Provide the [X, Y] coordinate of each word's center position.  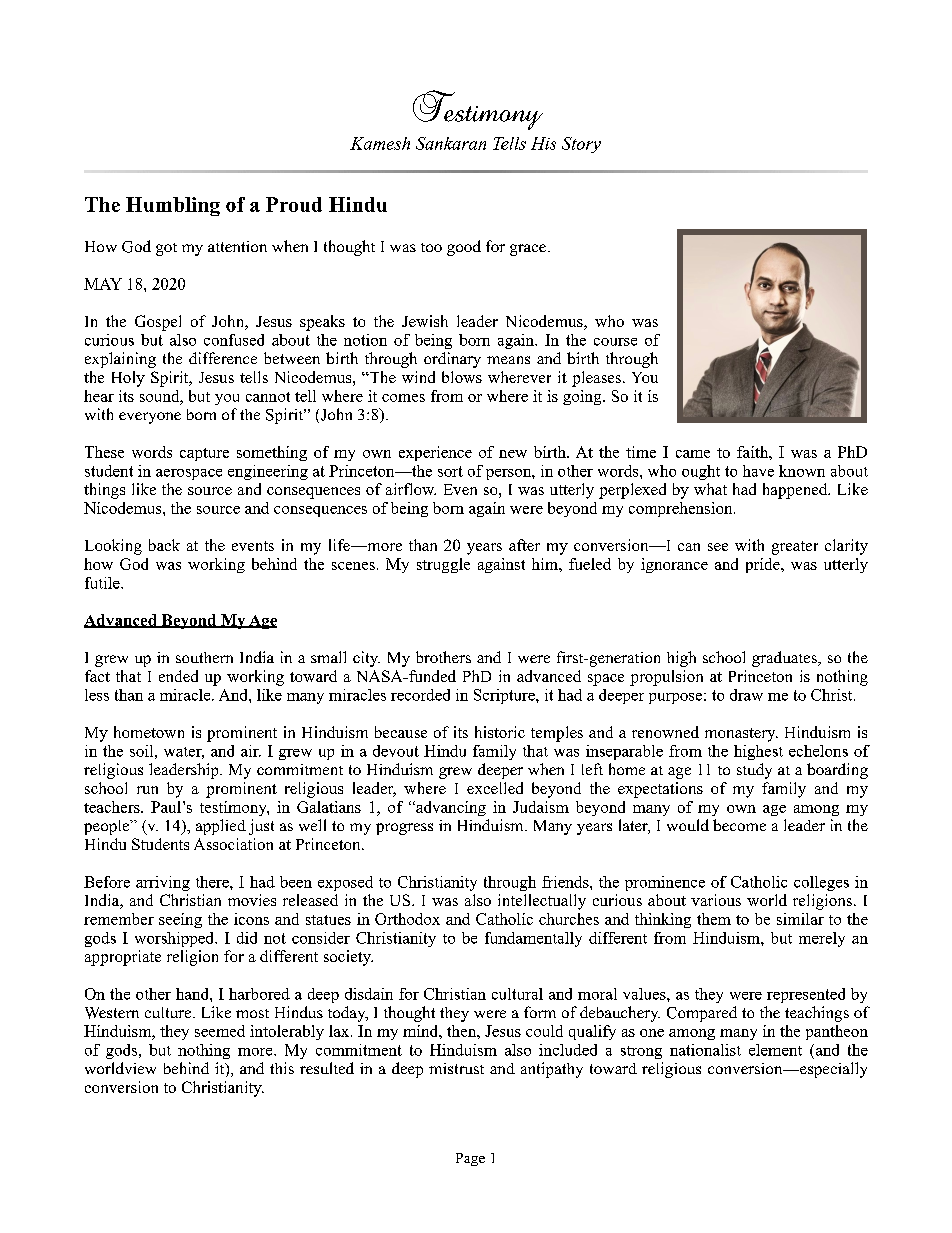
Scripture [505, 696]
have [758, 471]
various [716, 900]
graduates [785, 659]
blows [462, 377]
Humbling [173, 206]
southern [204, 657]
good [464, 248]
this [282, 1068]
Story [581, 145]
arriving [163, 883]
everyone [150, 418]
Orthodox [407, 919]
